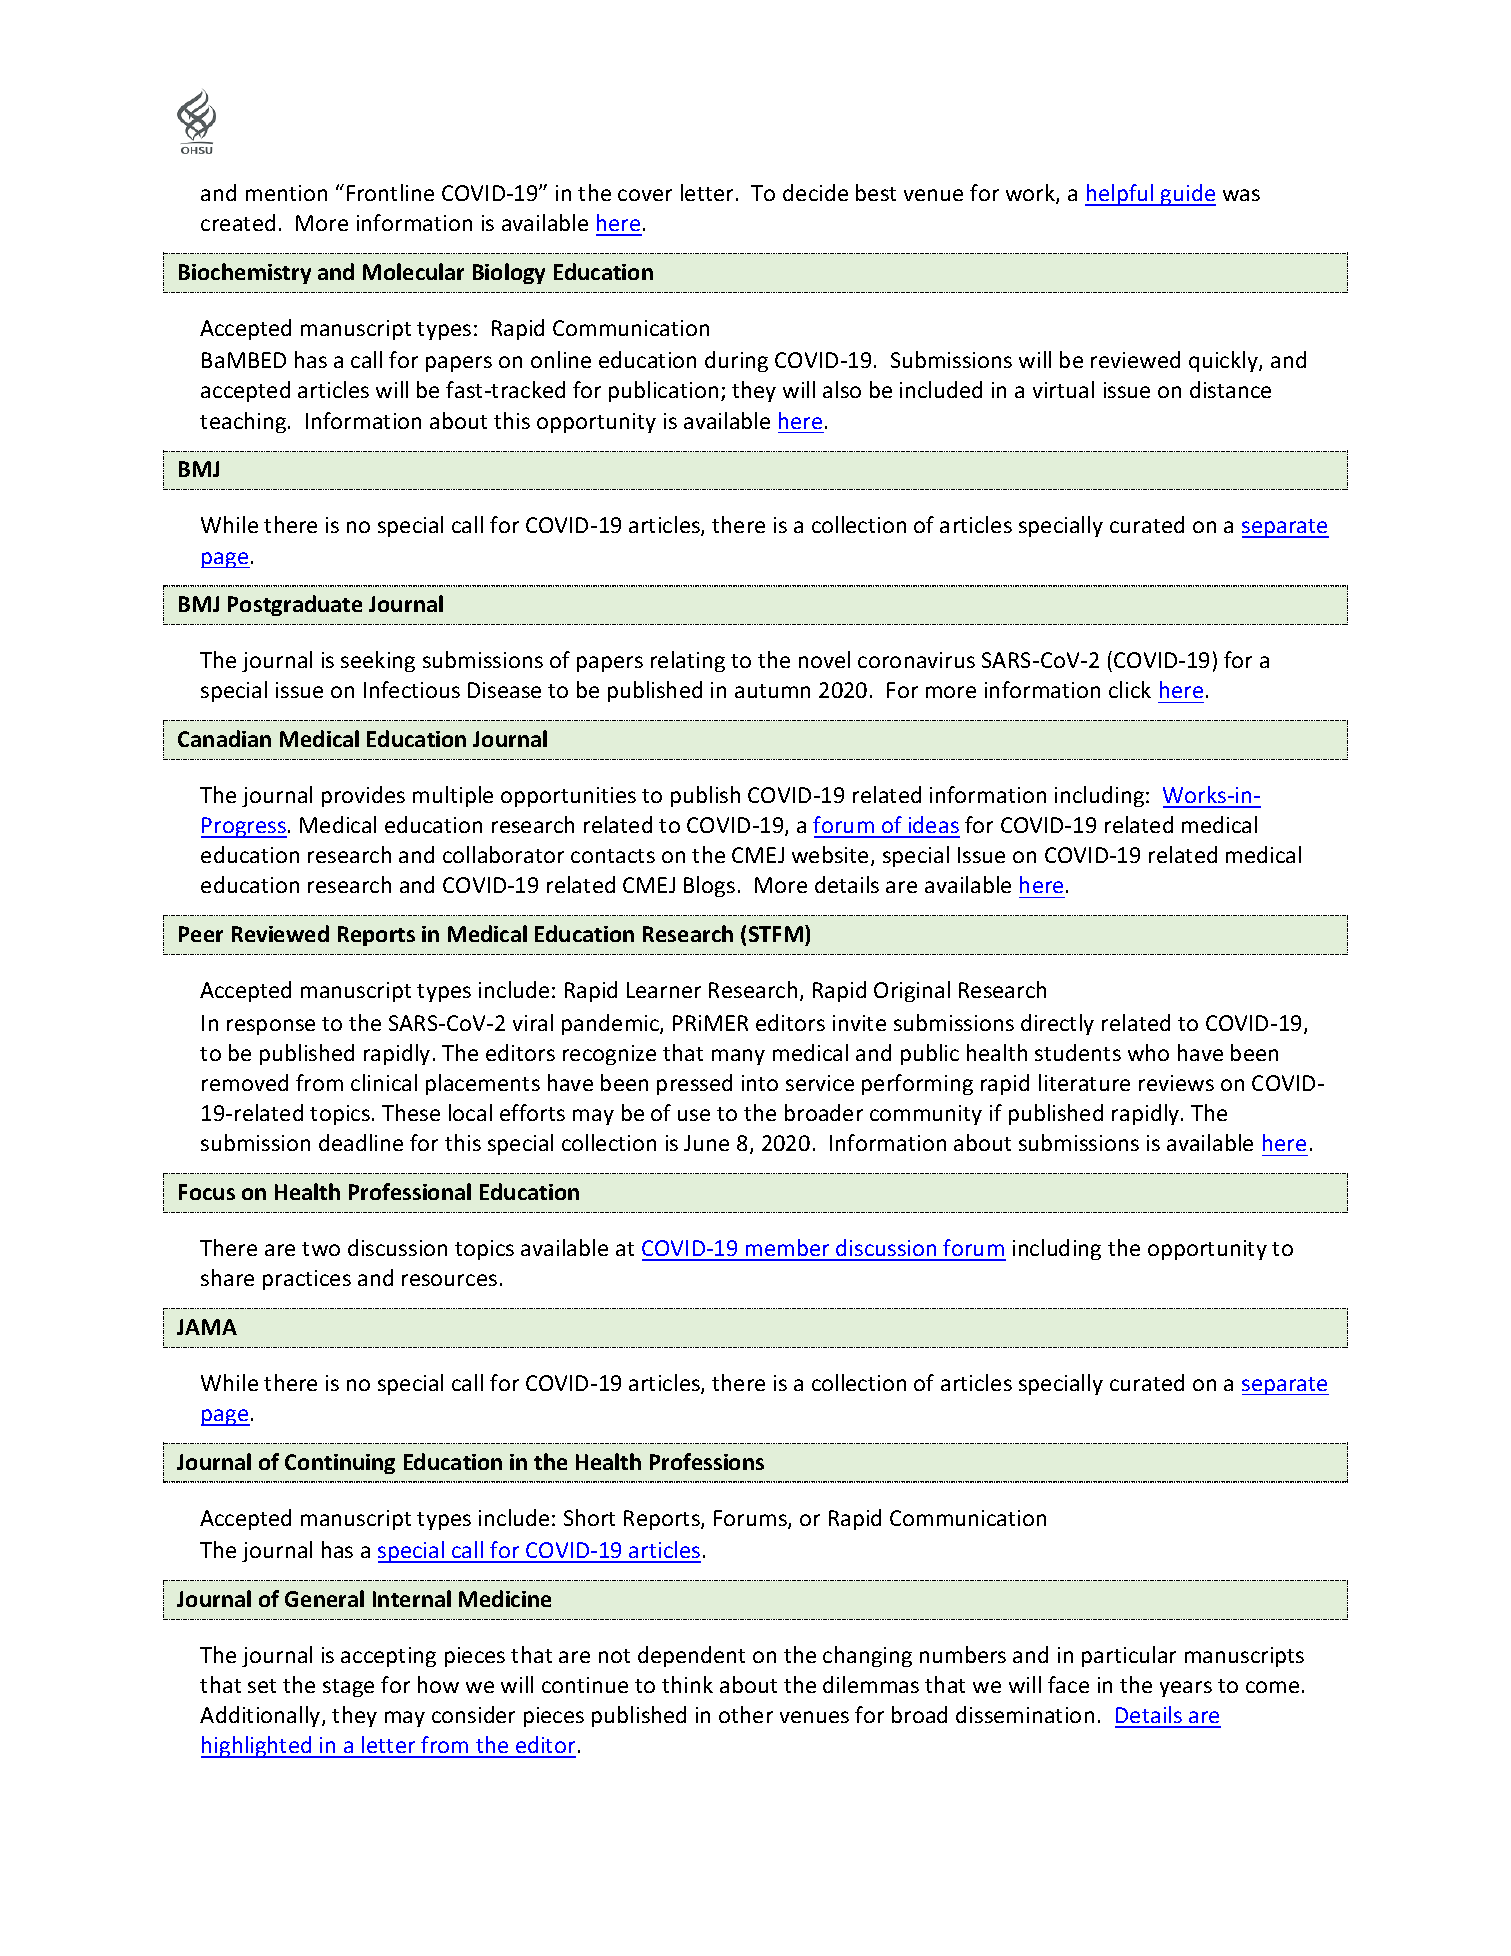 Image resolution: width=1511 pixels, height=1956 pixels. What do you see at coordinates (1120, 195) in the screenshot?
I see `helpful` at bounding box center [1120, 195].
